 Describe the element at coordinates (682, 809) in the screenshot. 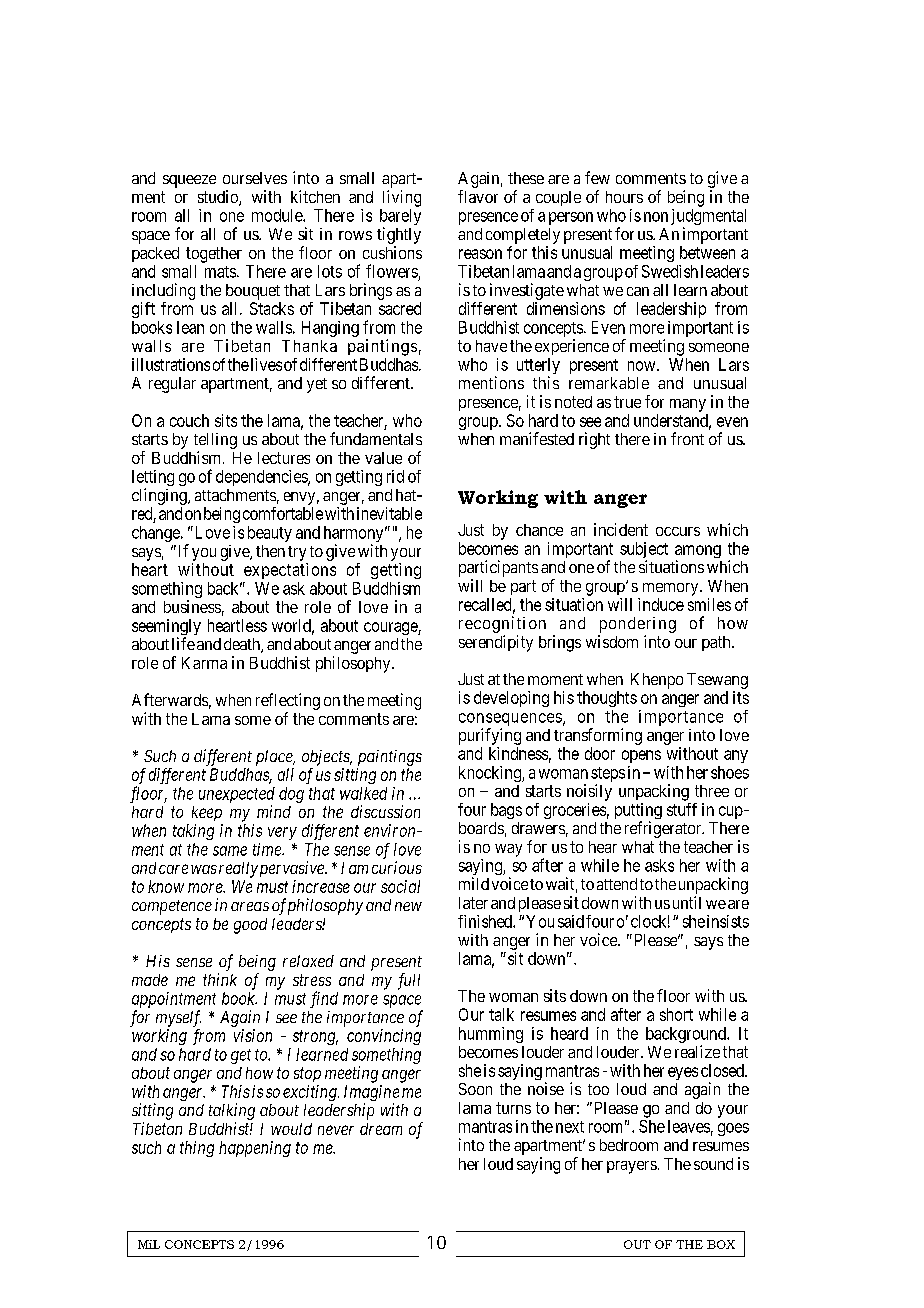

I see `stuff` at that location.
